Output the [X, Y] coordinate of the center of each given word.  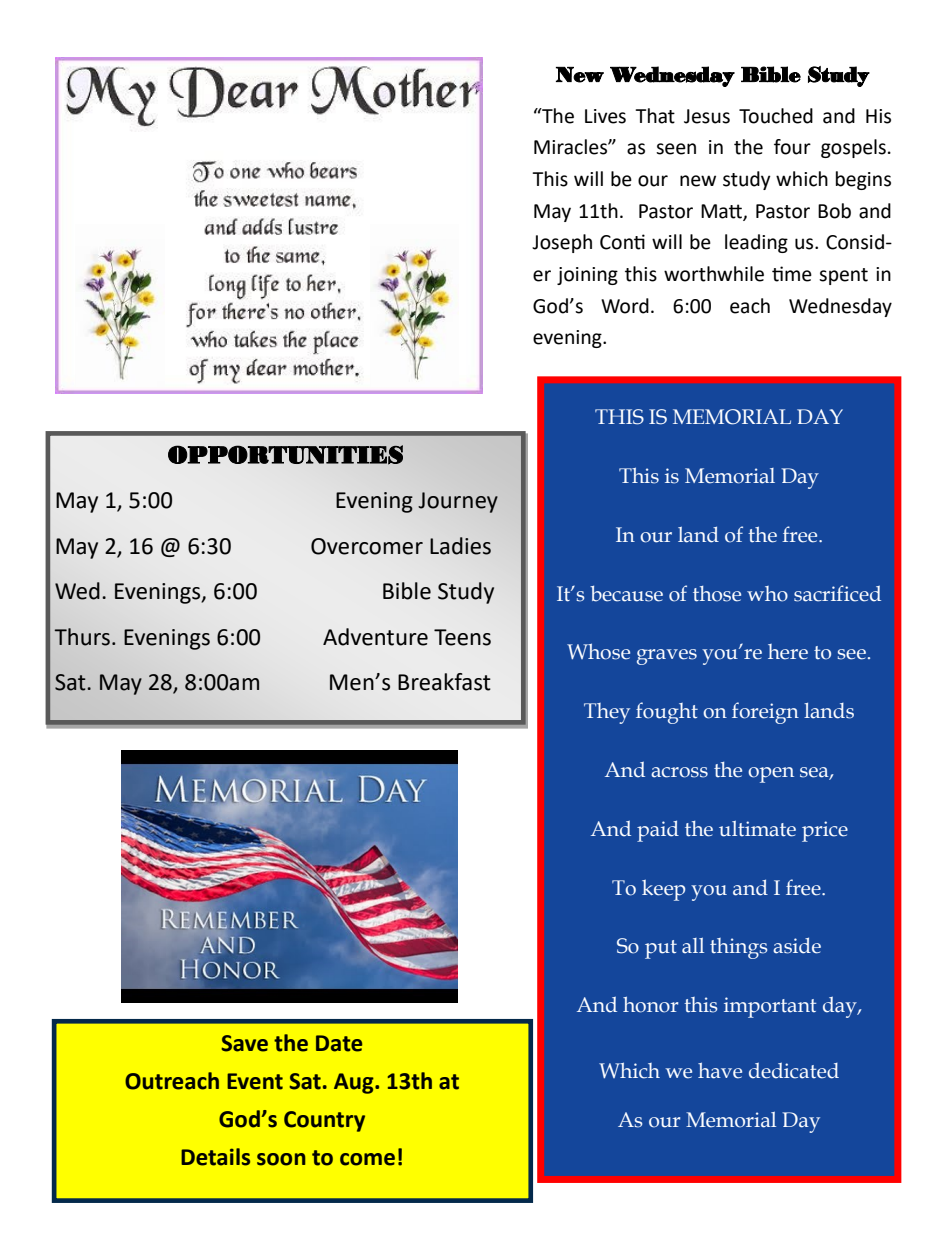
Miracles [571, 147]
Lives [605, 116]
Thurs [82, 637]
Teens [462, 637]
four [792, 147]
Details [215, 1157]
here [788, 652]
